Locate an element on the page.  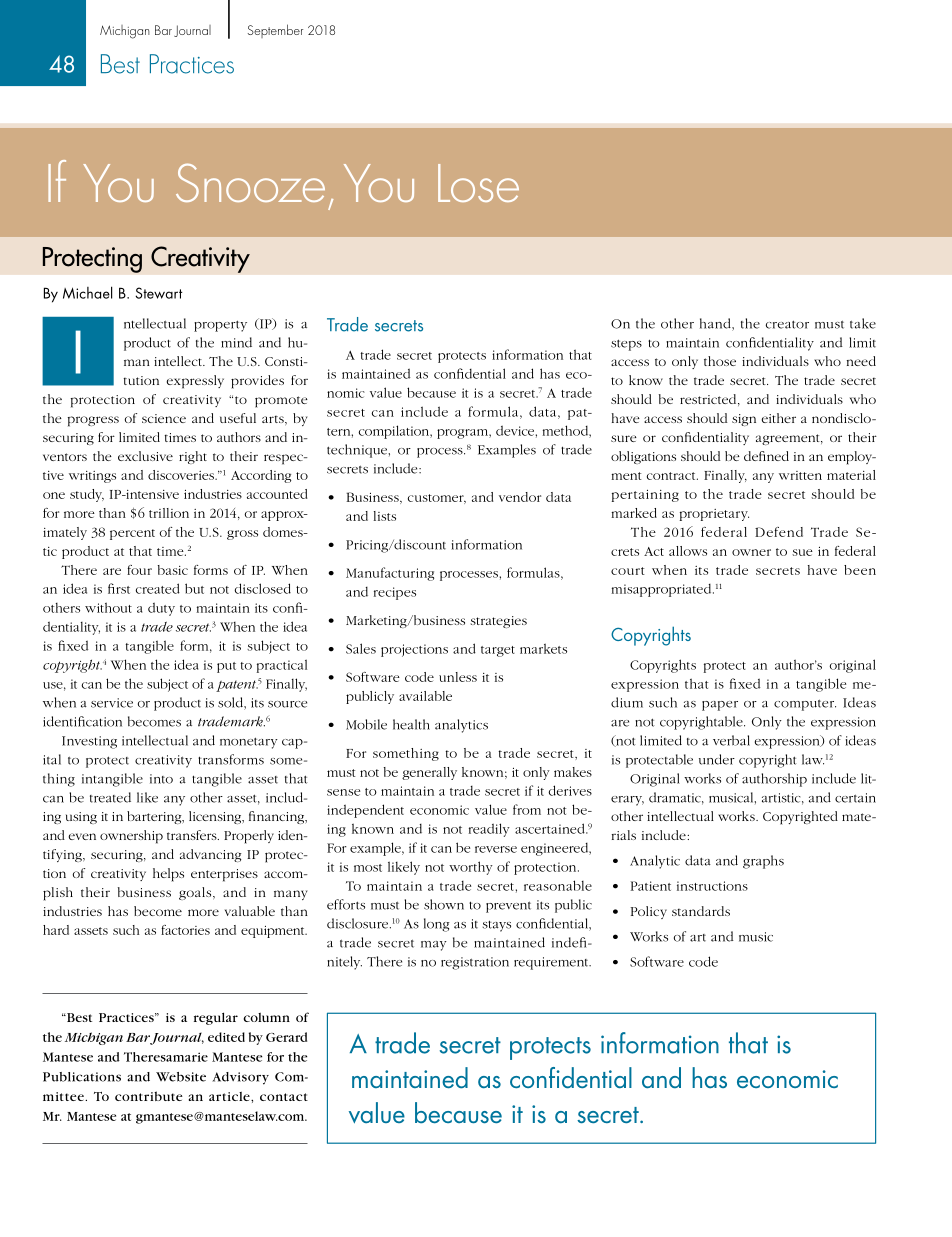
Website is located at coordinates (181, 1077).
